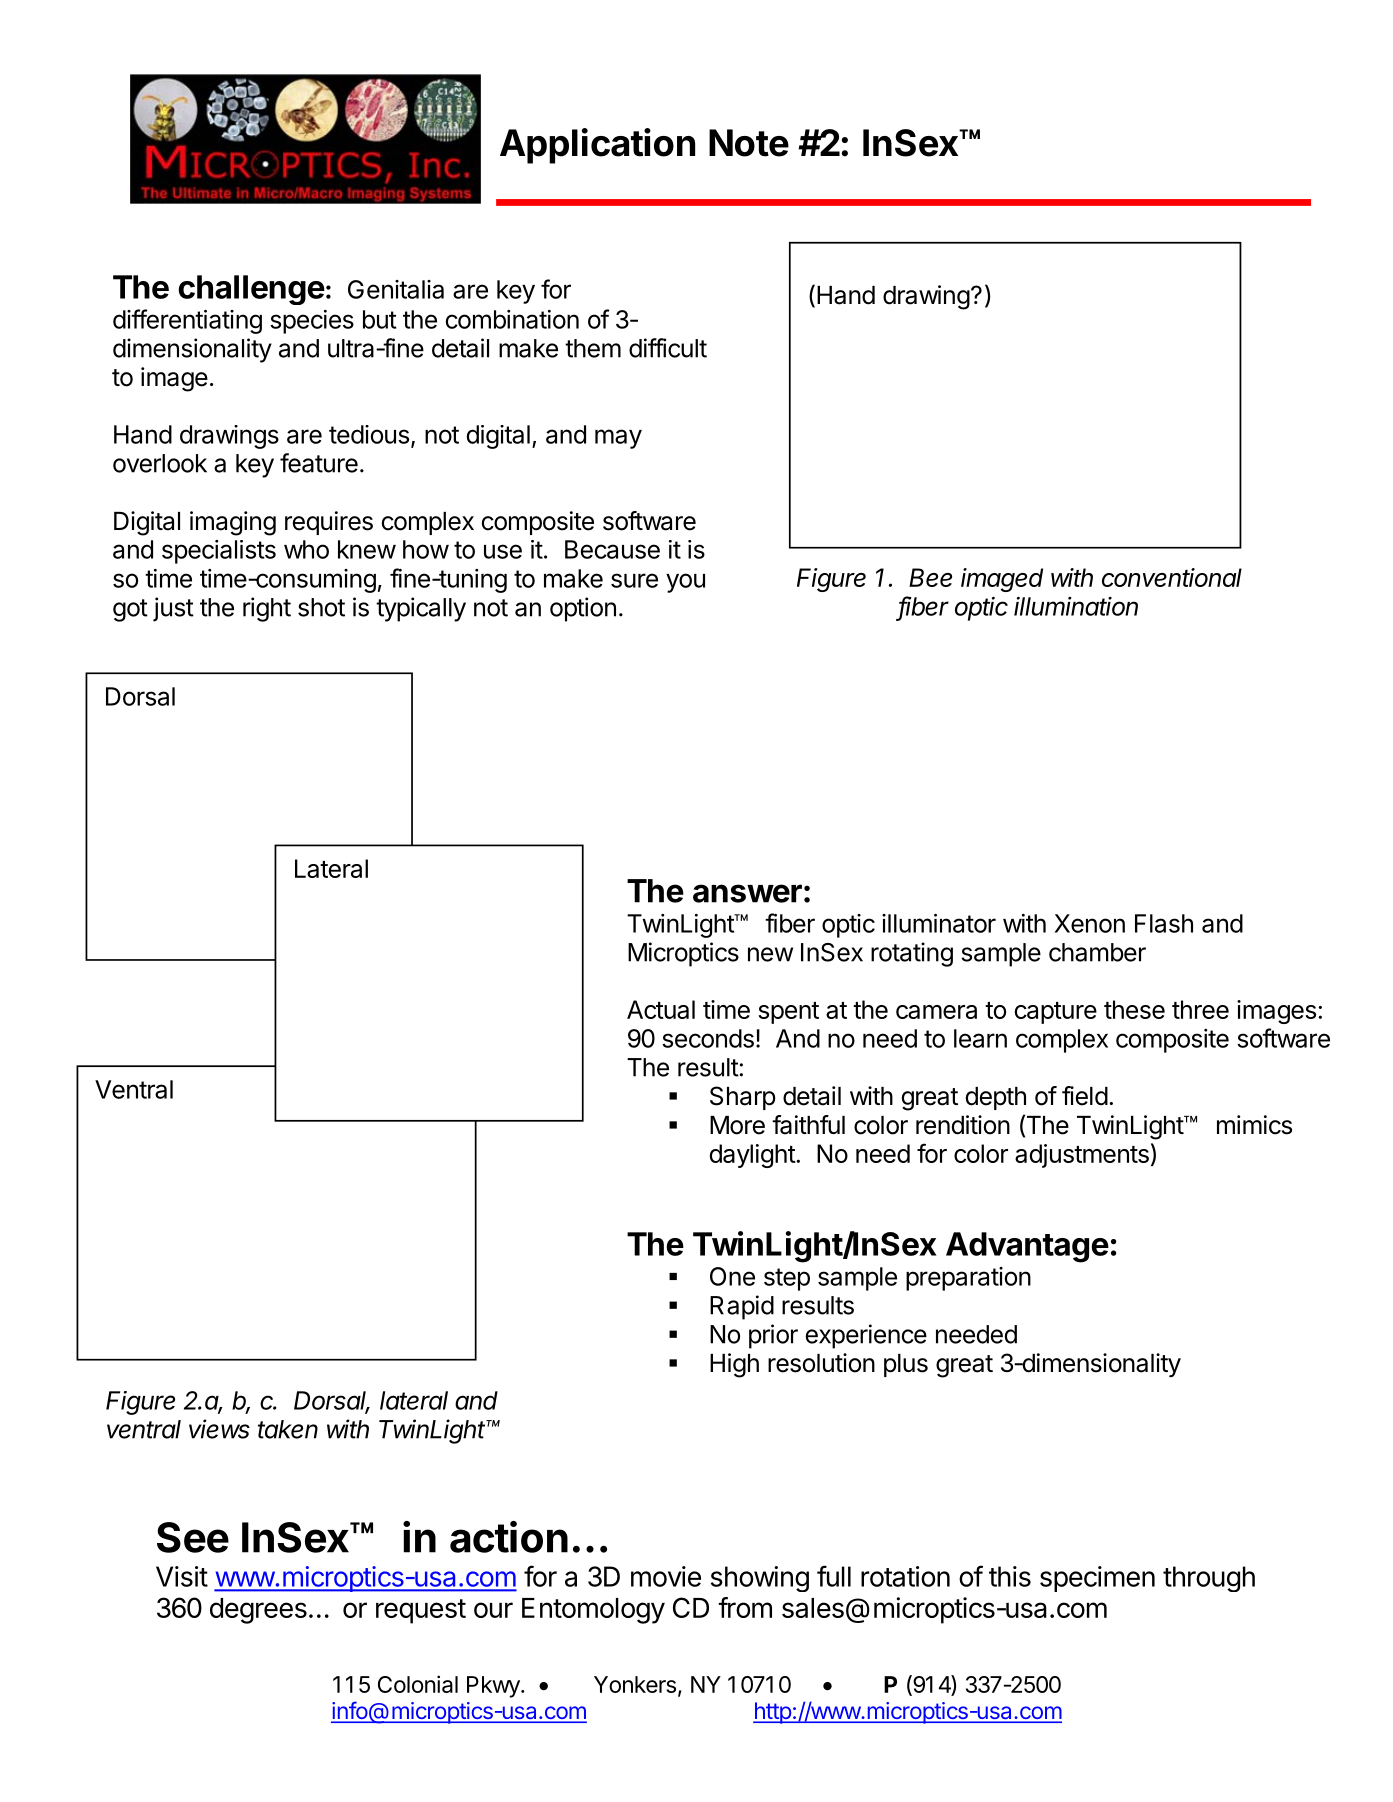 Image resolution: width=1393 pixels, height=1802 pixels. Describe the element at coordinates (258, 1611) in the image. I see `degrees` at that location.
